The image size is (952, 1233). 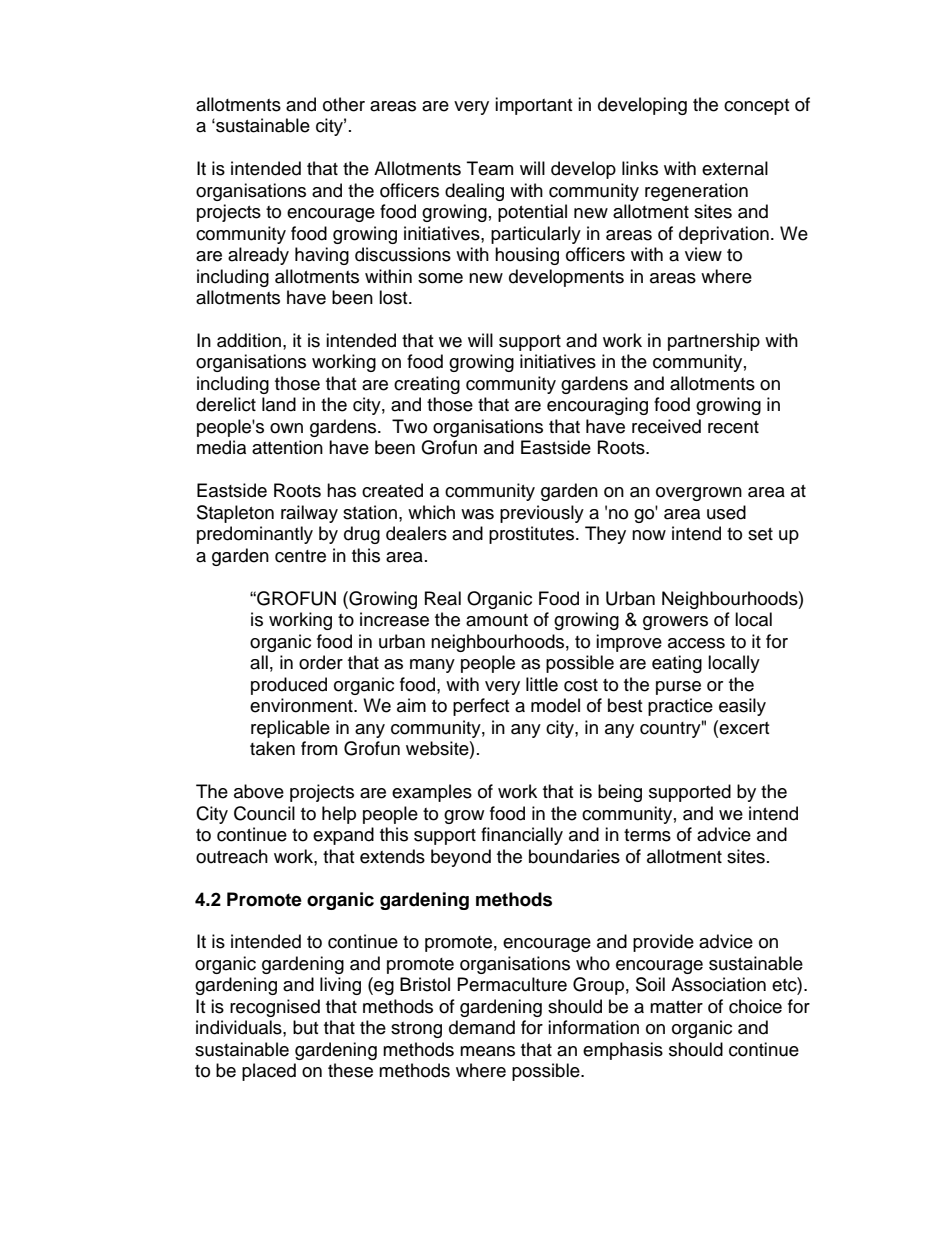 I want to click on external, so click(x=735, y=168).
